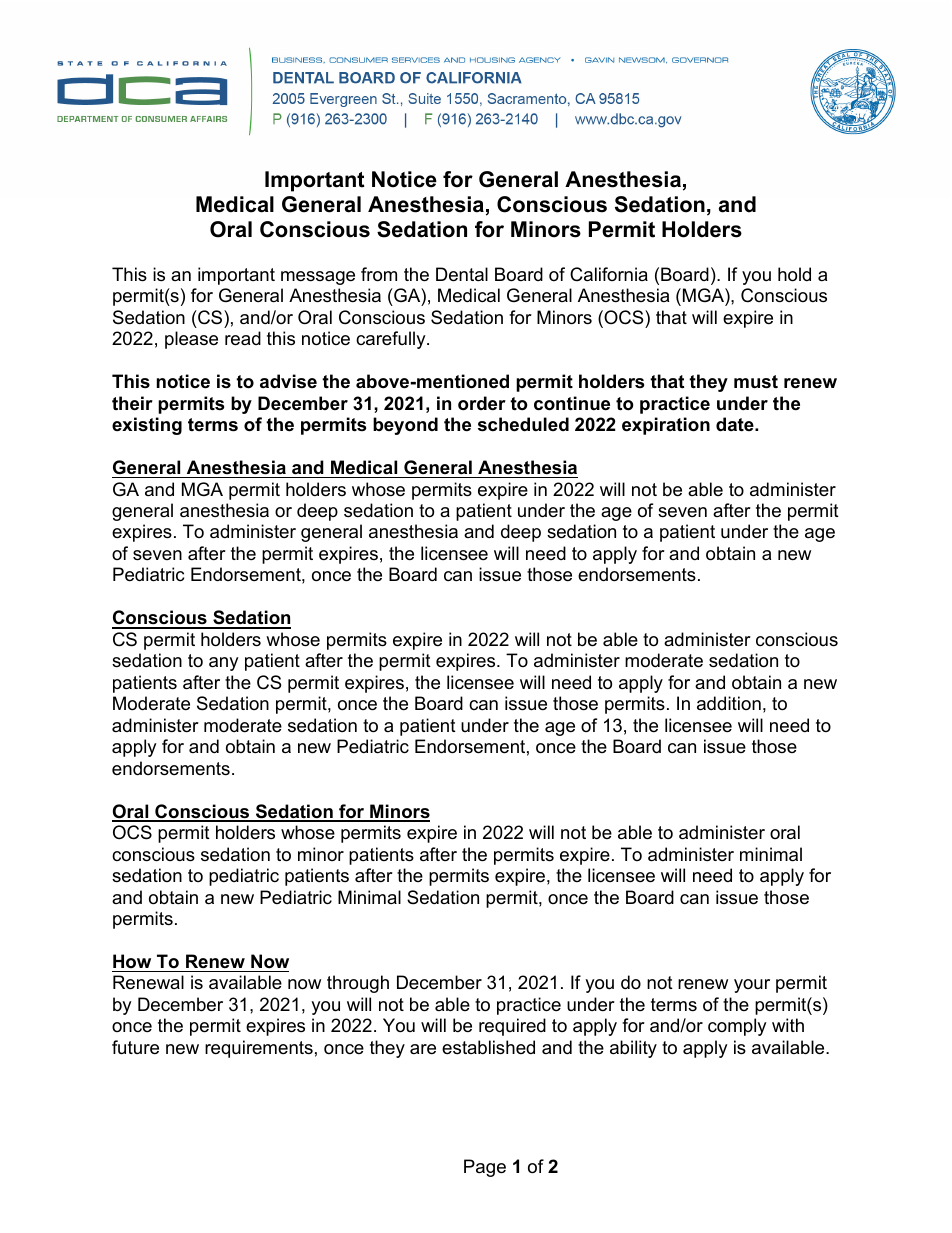  What do you see at coordinates (224, 664) in the page?
I see `any` at bounding box center [224, 664].
